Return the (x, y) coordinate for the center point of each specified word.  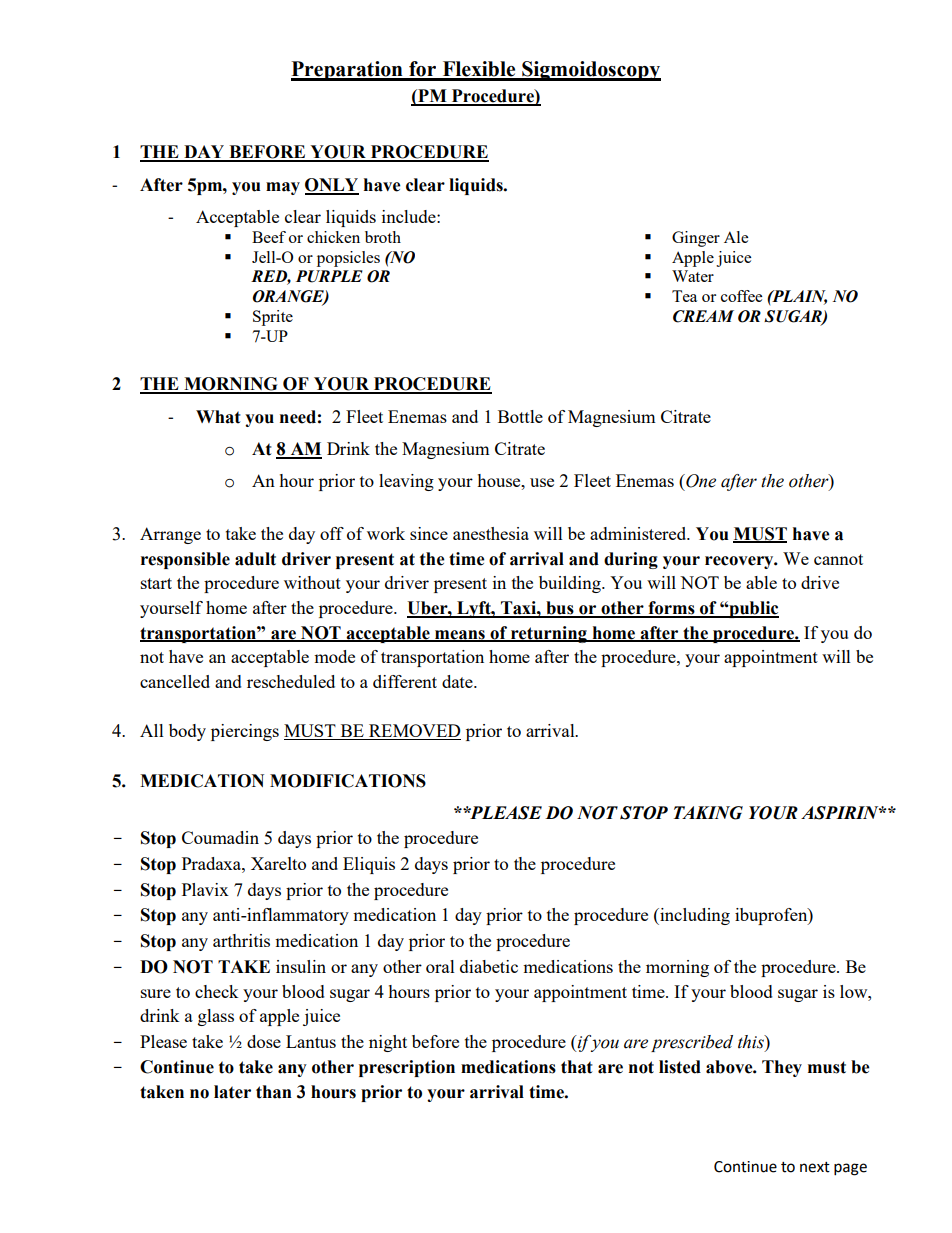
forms (671, 609)
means (460, 635)
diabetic (489, 966)
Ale (736, 237)
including (694, 916)
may (283, 188)
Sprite (273, 318)
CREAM (703, 316)
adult (255, 559)
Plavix (205, 889)
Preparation (348, 71)
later (232, 1092)
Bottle (520, 416)
